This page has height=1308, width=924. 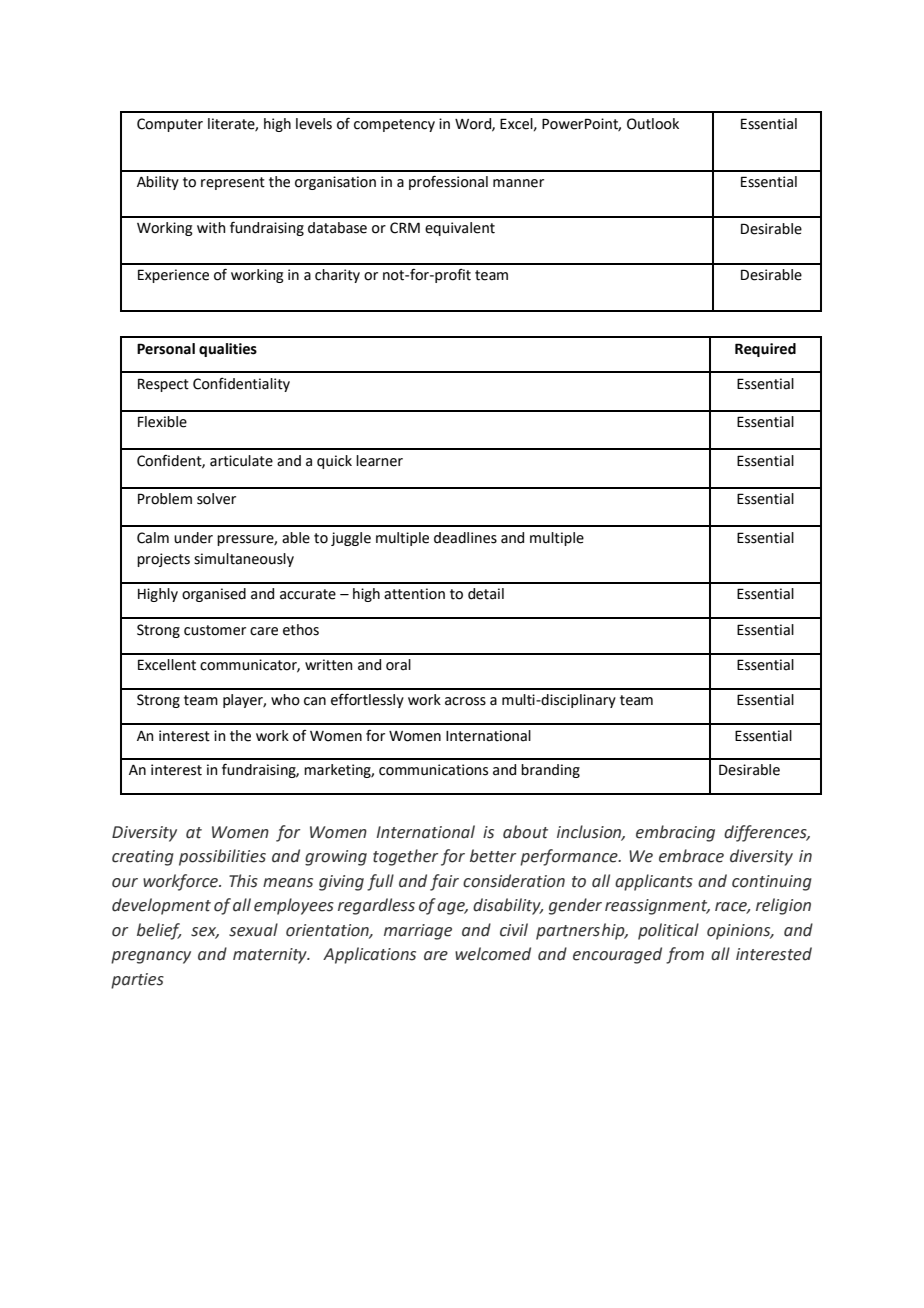 What do you see at coordinates (675, 833) in the page?
I see `embracing` at bounding box center [675, 833].
